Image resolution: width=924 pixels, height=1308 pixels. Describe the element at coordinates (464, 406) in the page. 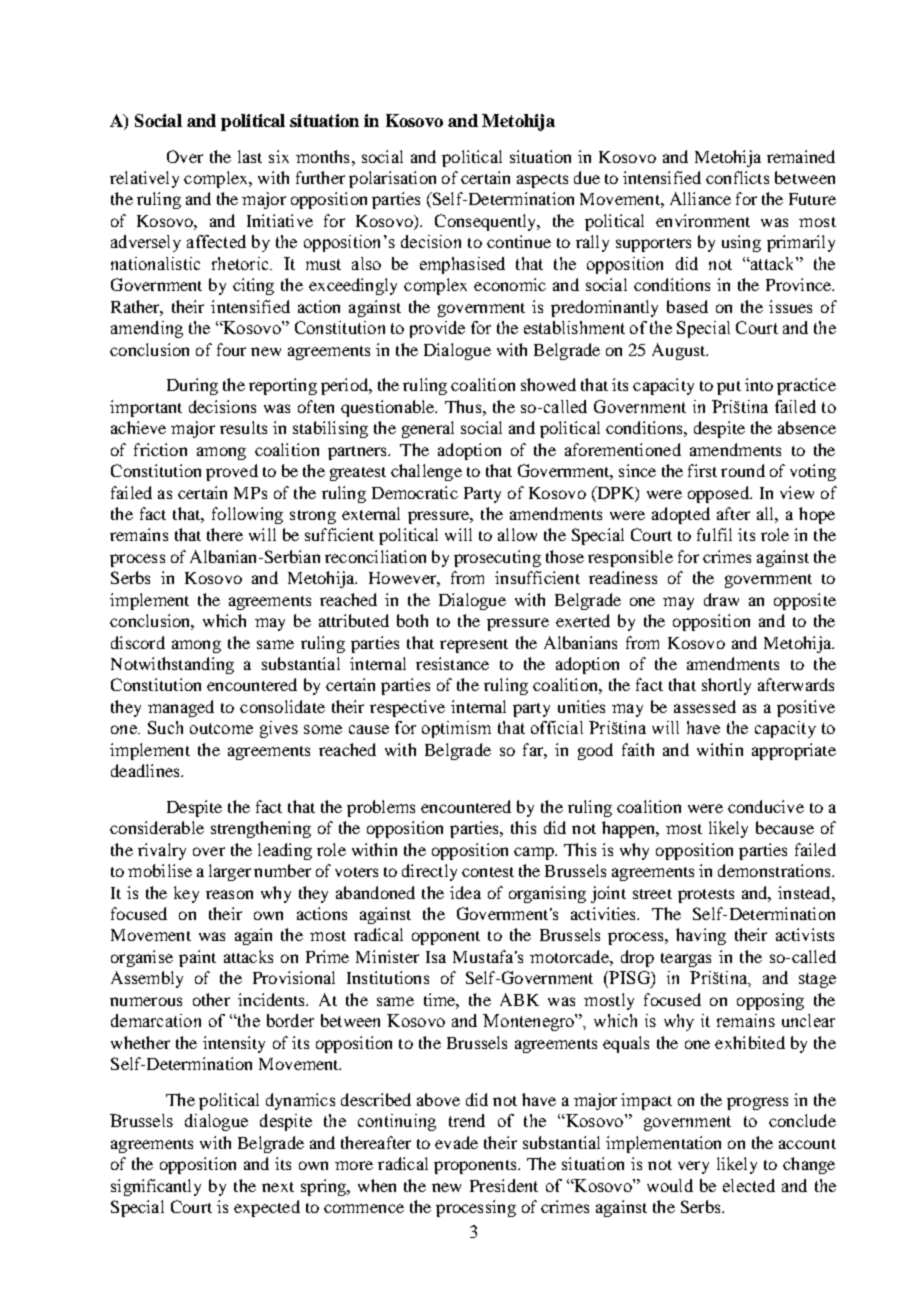

I see `Thus` at that location.
